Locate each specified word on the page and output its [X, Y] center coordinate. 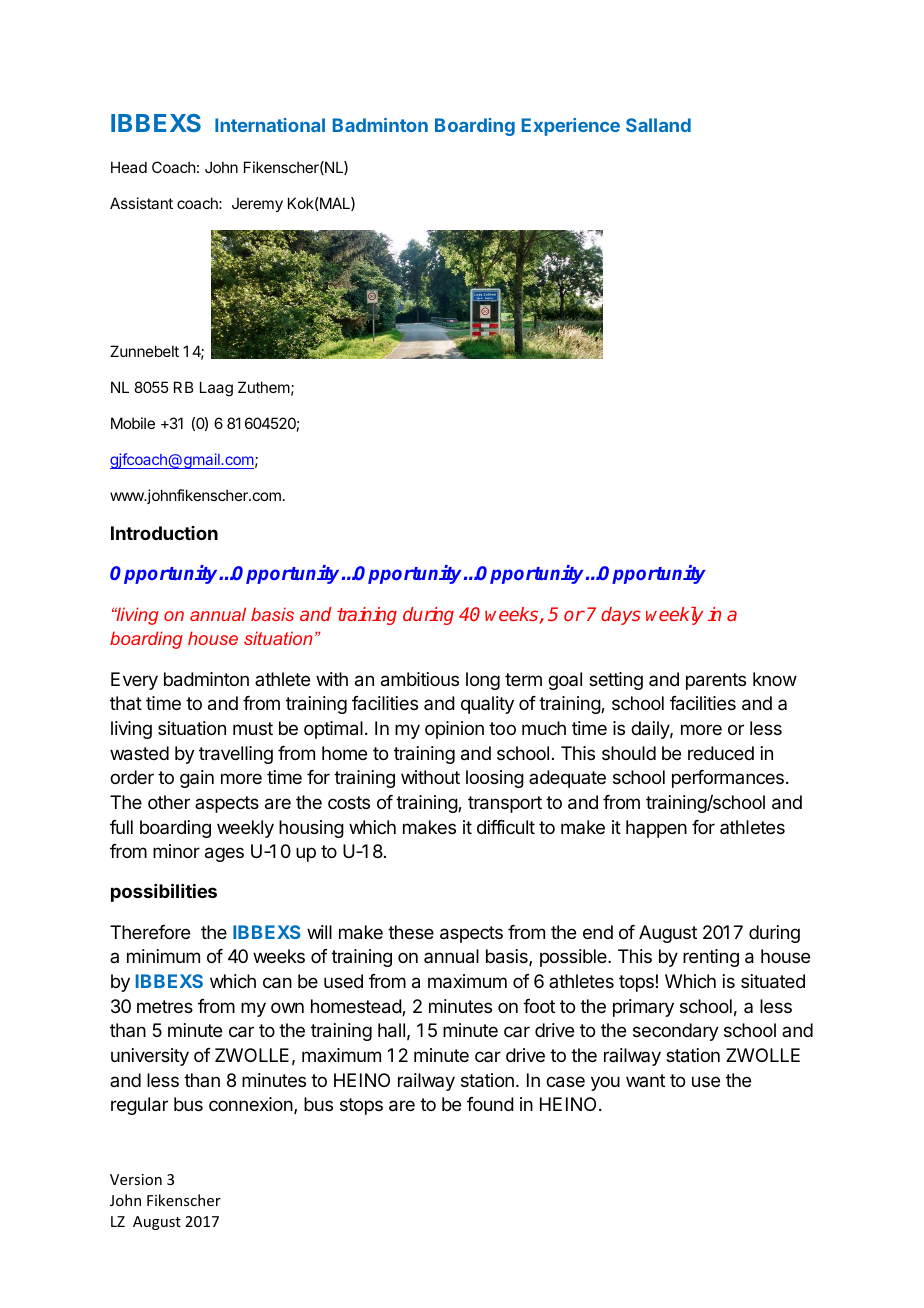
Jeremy [257, 205]
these [411, 932]
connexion [251, 1104]
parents [716, 681]
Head [129, 167]
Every [134, 681]
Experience [571, 127]
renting [711, 958]
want [645, 1080]
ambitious [420, 679]
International [270, 125]
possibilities [164, 892]
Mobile [133, 423]
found [490, 1104]
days [621, 616]
